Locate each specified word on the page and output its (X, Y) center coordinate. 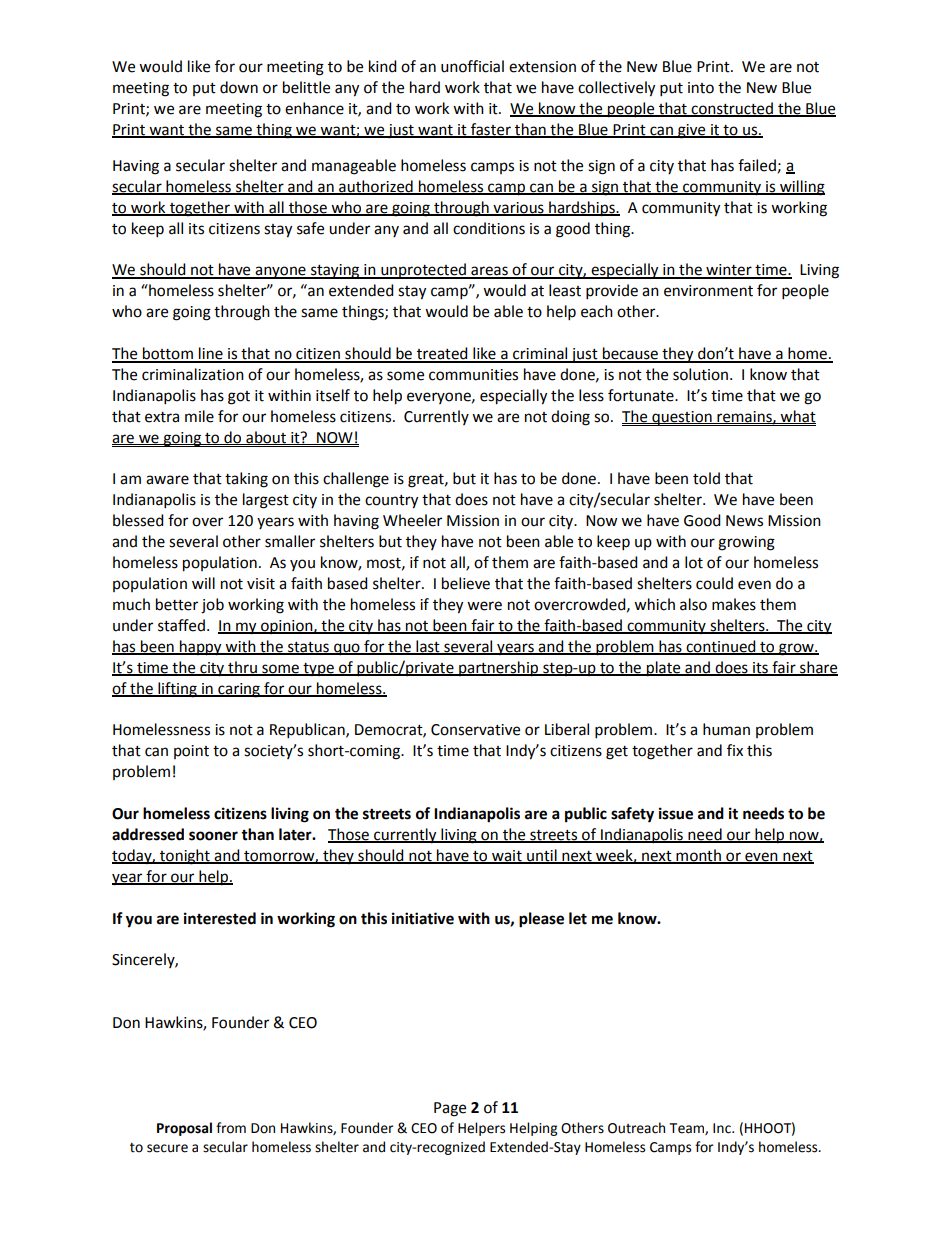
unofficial (472, 66)
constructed (732, 109)
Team (688, 1129)
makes (734, 604)
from (231, 1128)
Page (450, 1109)
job (212, 606)
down (239, 87)
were (484, 606)
